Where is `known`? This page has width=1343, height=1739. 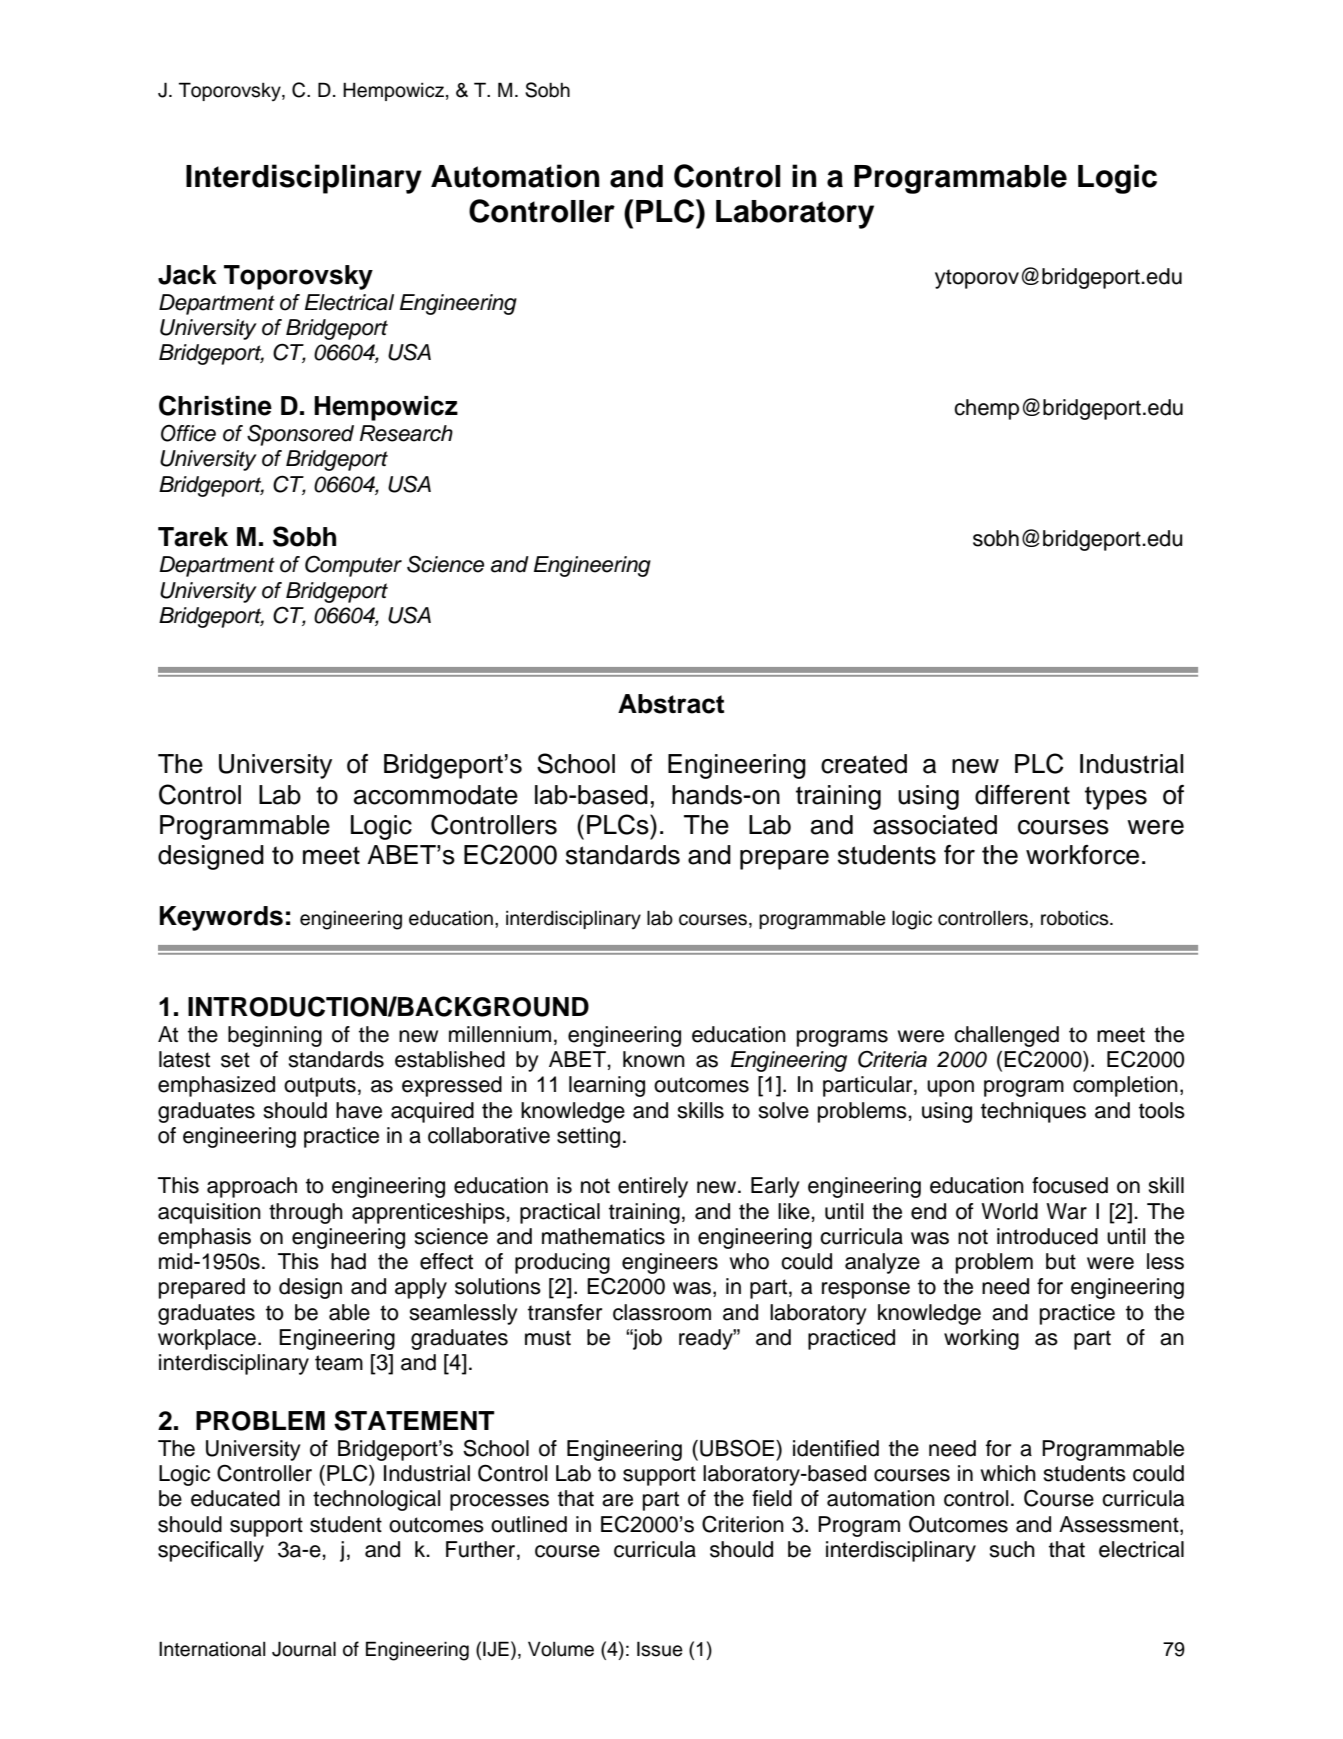 known is located at coordinates (654, 1059).
